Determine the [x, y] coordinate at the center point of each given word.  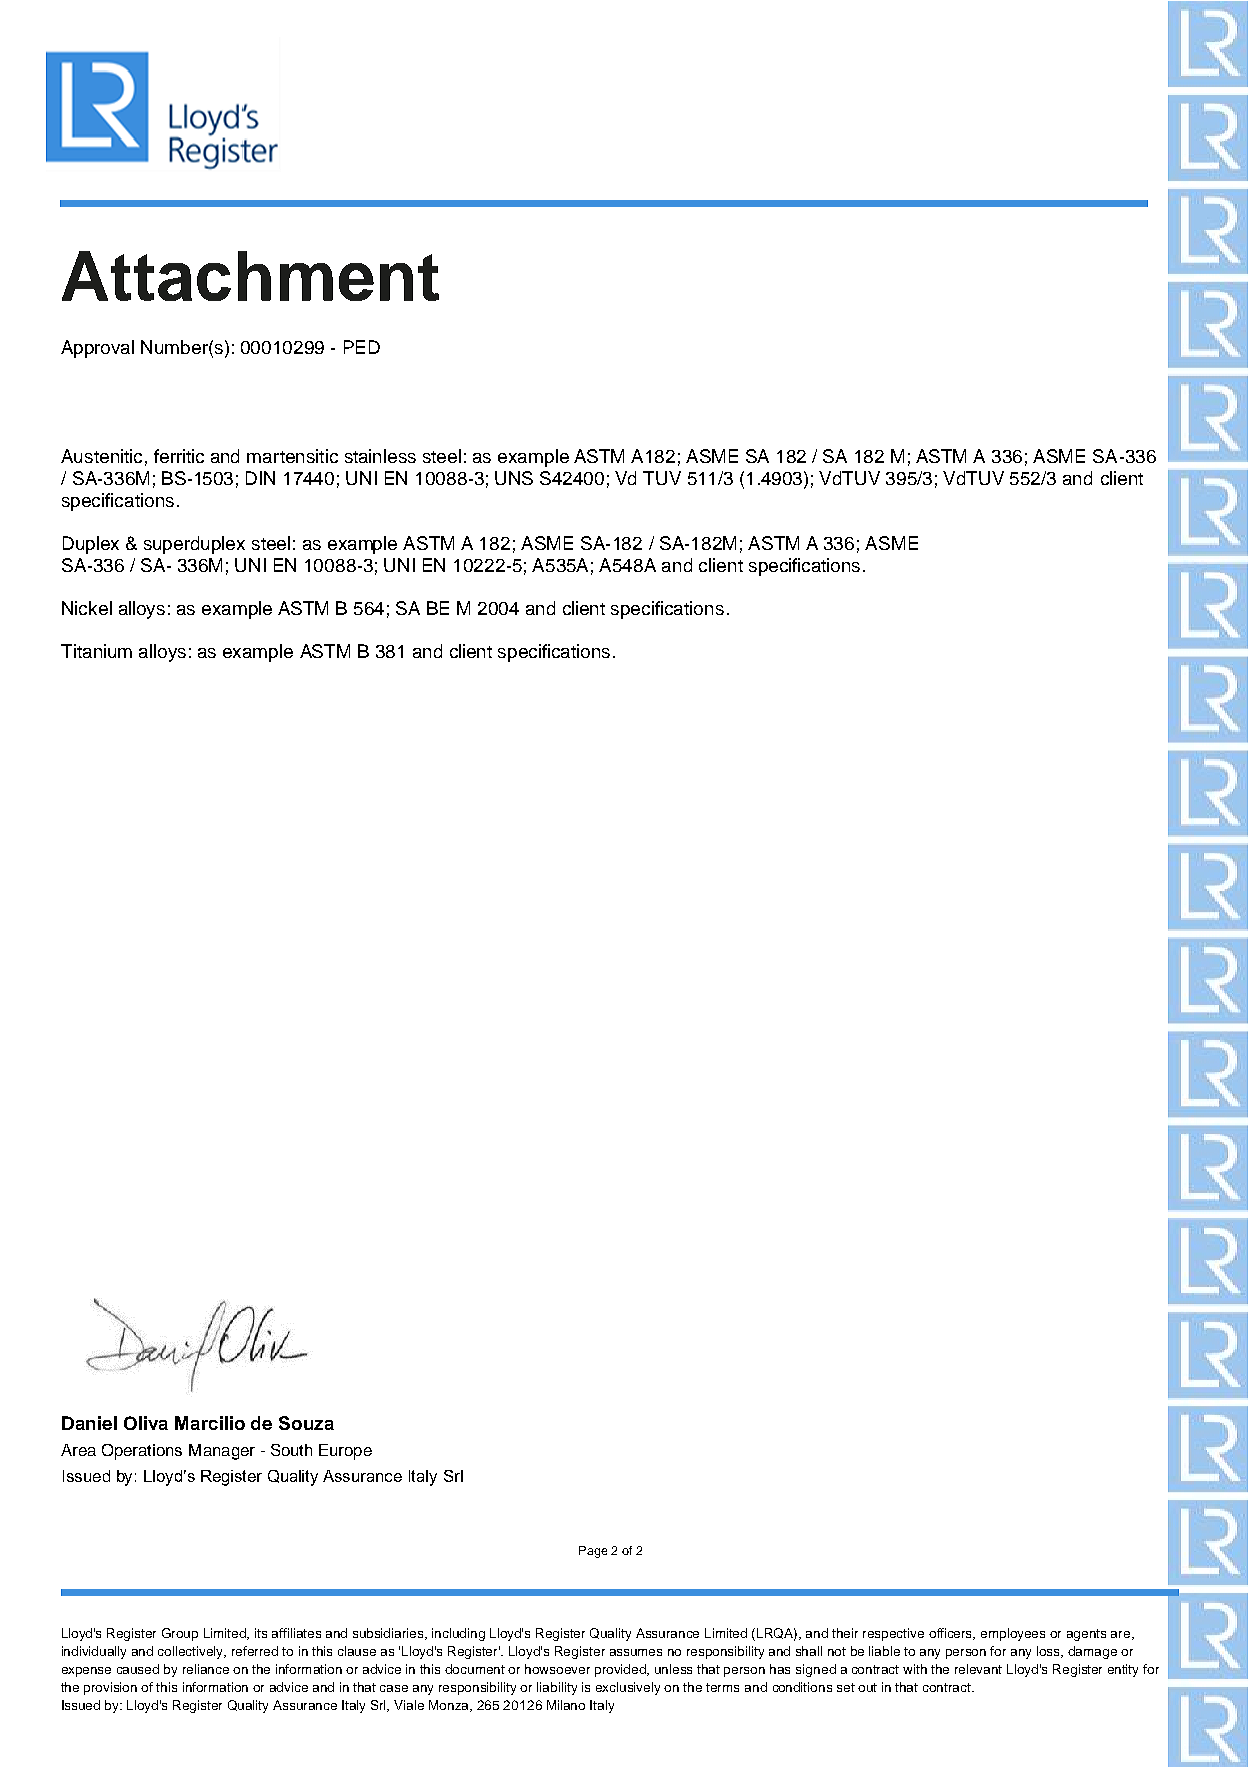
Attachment [250, 276]
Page [593, 1552]
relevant [978, 1669]
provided [622, 1670]
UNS [514, 478]
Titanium [96, 651]
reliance [206, 1669]
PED [362, 347]
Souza [306, 1423]
